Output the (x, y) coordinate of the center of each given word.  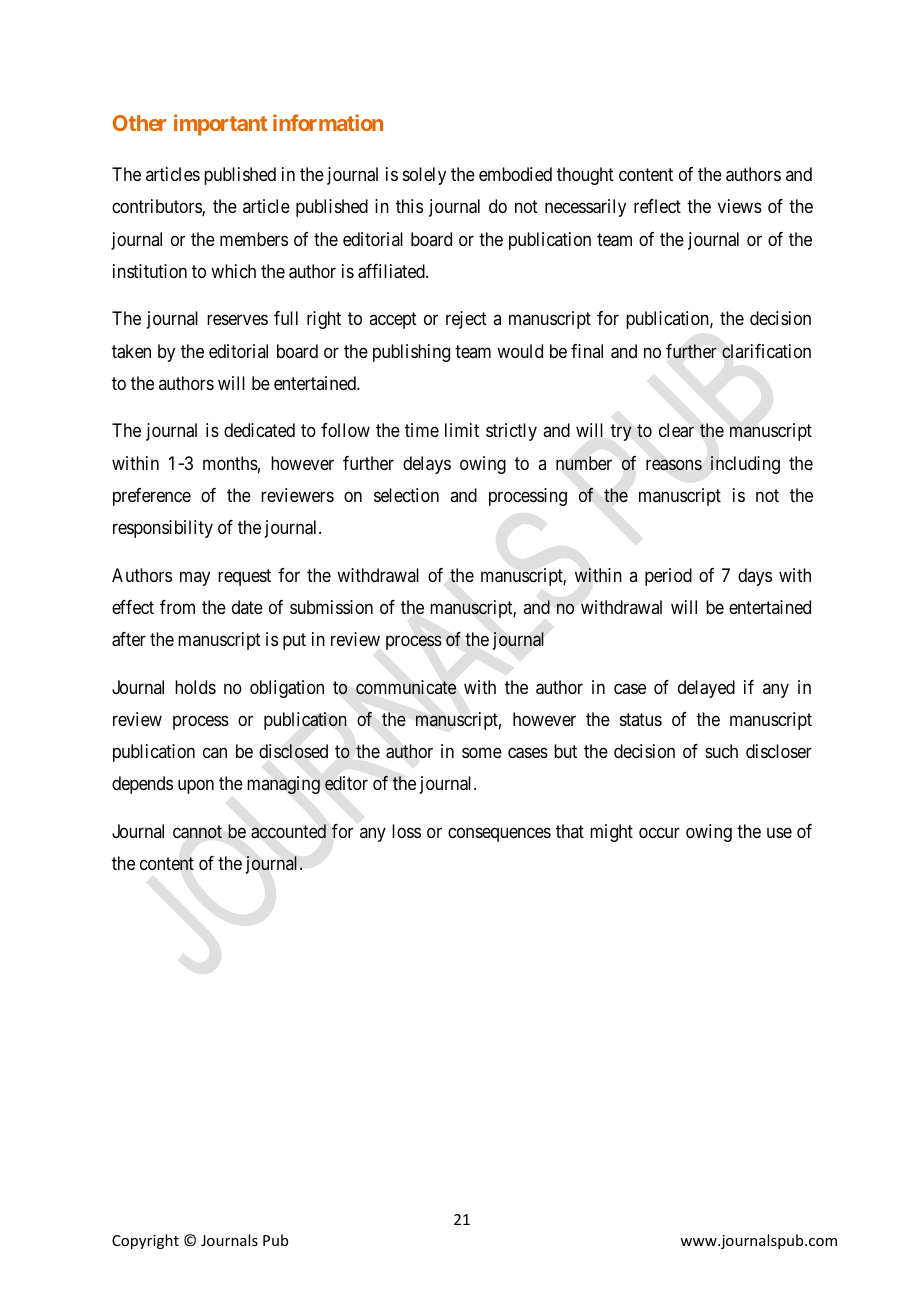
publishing (411, 353)
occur (659, 832)
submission (331, 607)
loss (406, 831)
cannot (197, 832)
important (220, 125)
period (668, 577)
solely (424, 176)
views (740, 206)
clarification (766, 351)
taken (131, 351)
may (195, 578)
